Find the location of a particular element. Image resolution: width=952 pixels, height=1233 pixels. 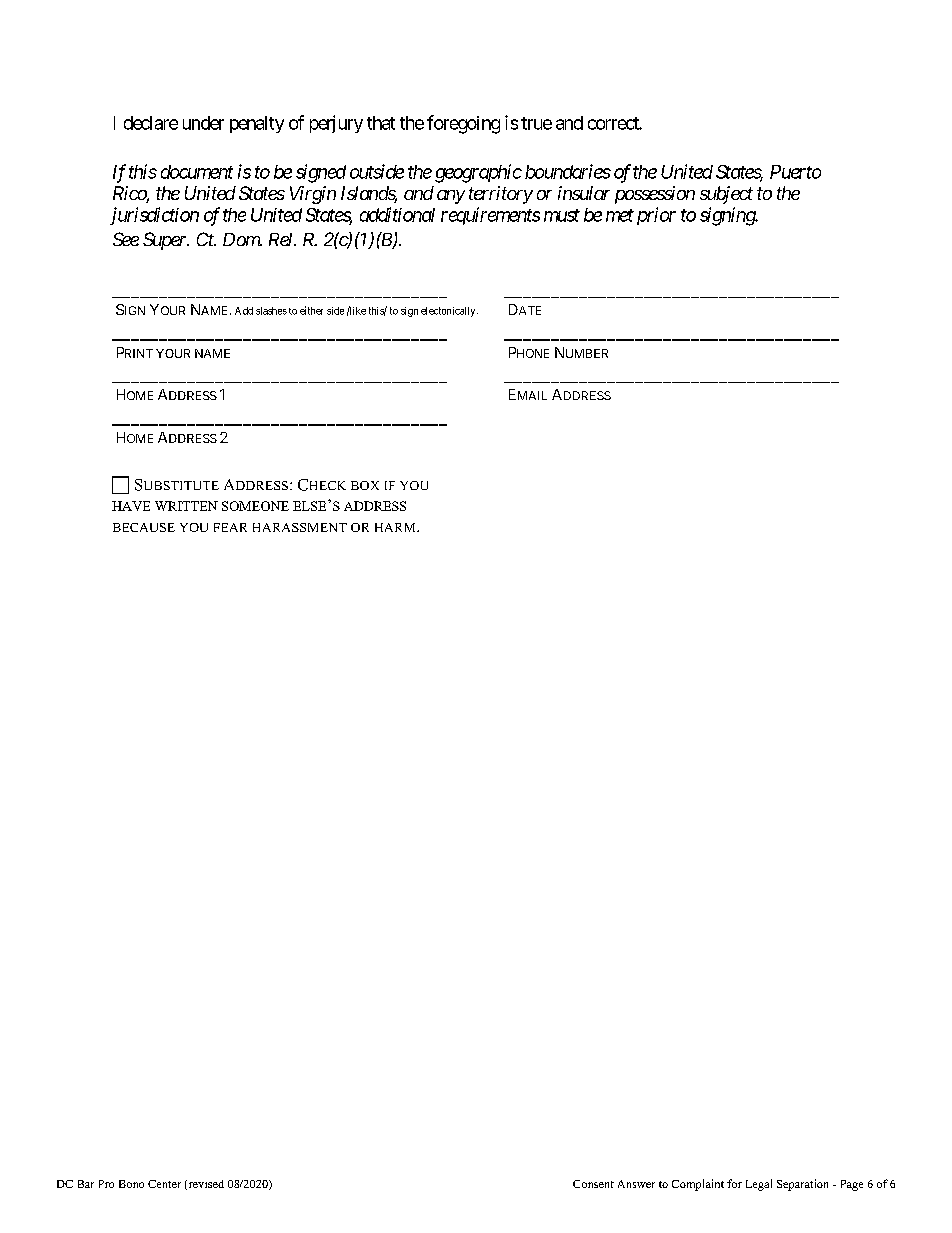

HARASSMENT is located at coordinates (300, 527).
